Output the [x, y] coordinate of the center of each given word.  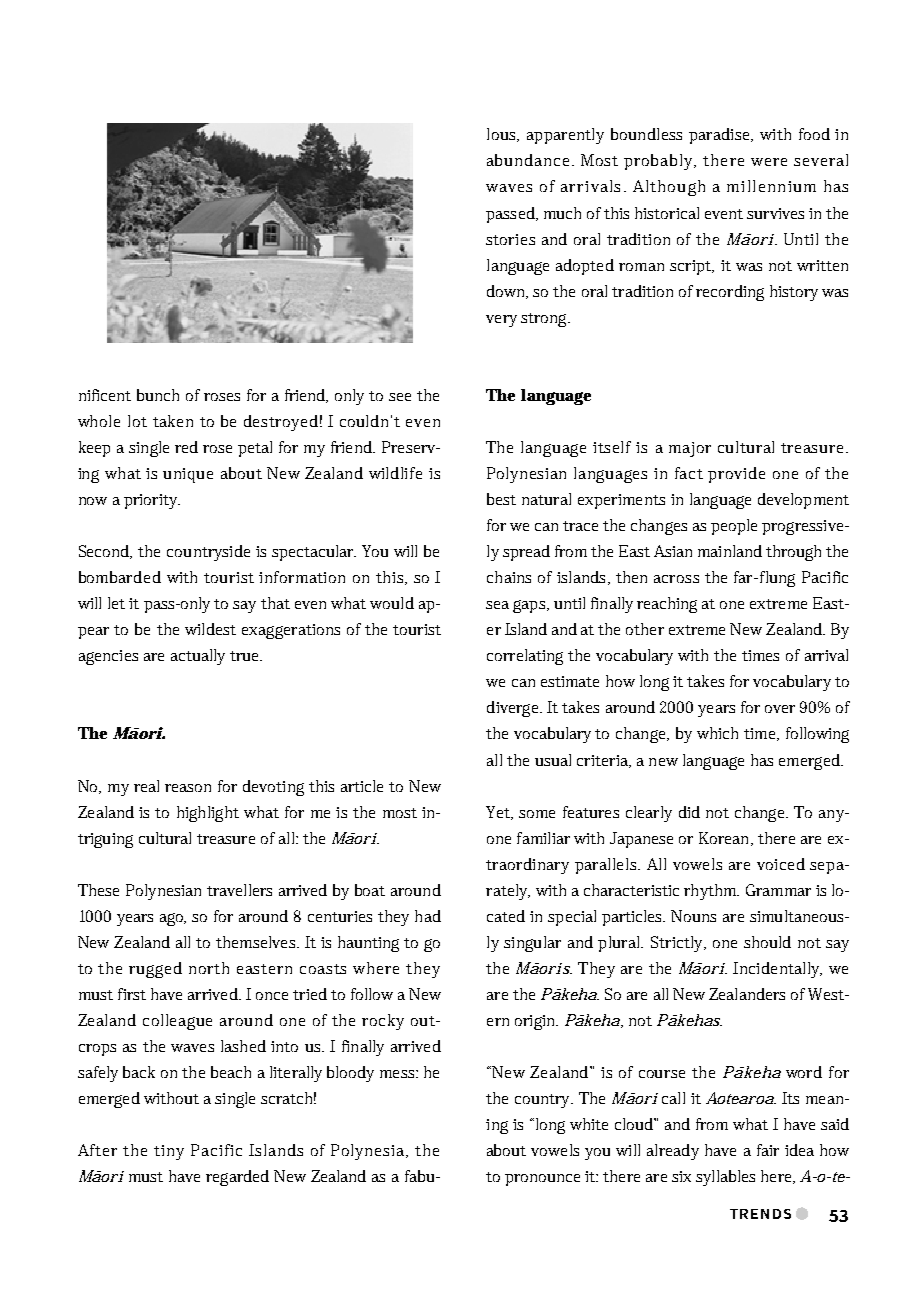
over [780, 709]
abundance [530, 160]
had [428, 916]
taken [173, 421]
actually [198, 657]
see [400, 397]
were [769, 162]
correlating [525, 657]
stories [510, 239]
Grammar [778, 890]
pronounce [542, 1180]
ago [173, 919]
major [690, 449]
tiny [169, 1152]
